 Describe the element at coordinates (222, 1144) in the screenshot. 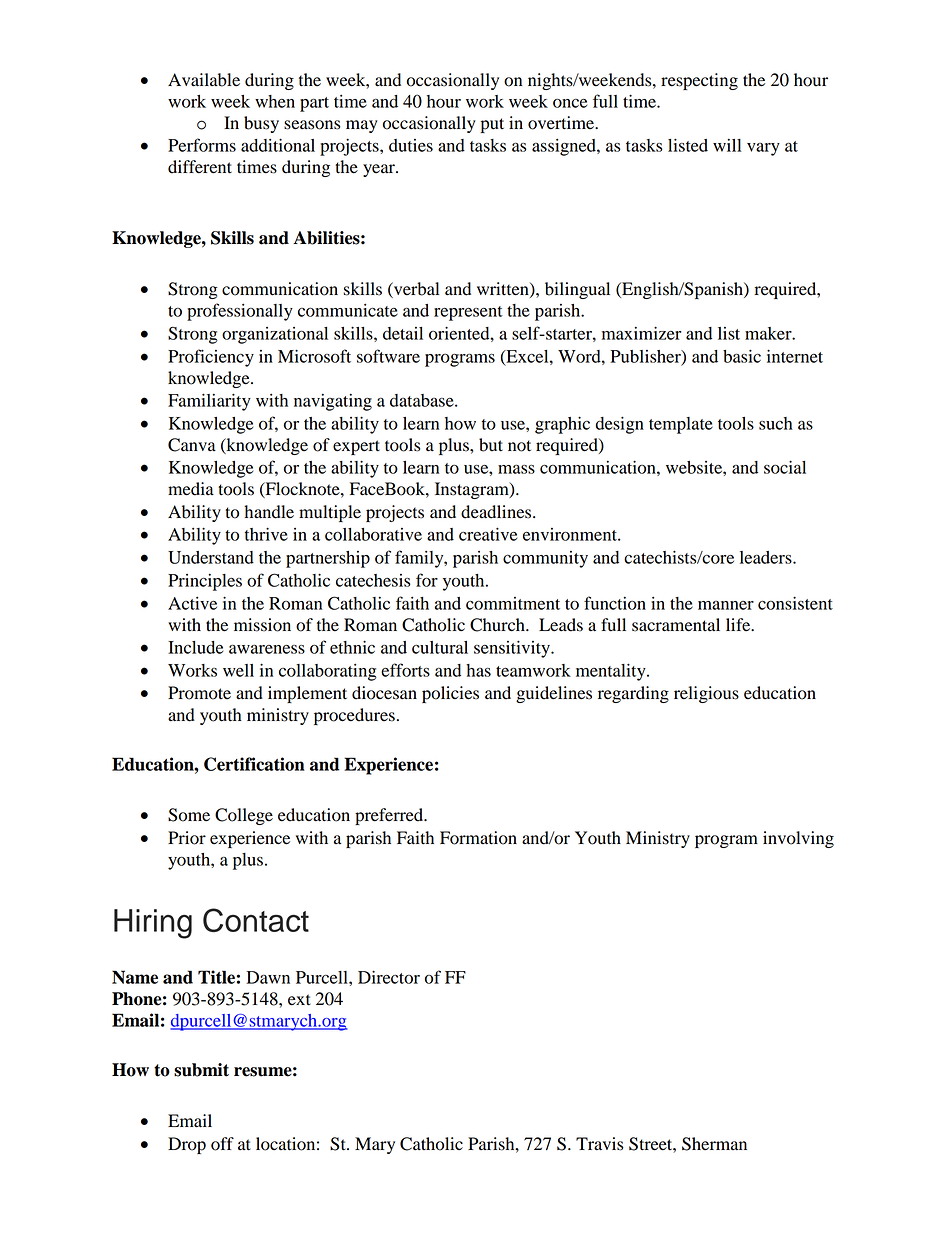

I see `off` at that location.
